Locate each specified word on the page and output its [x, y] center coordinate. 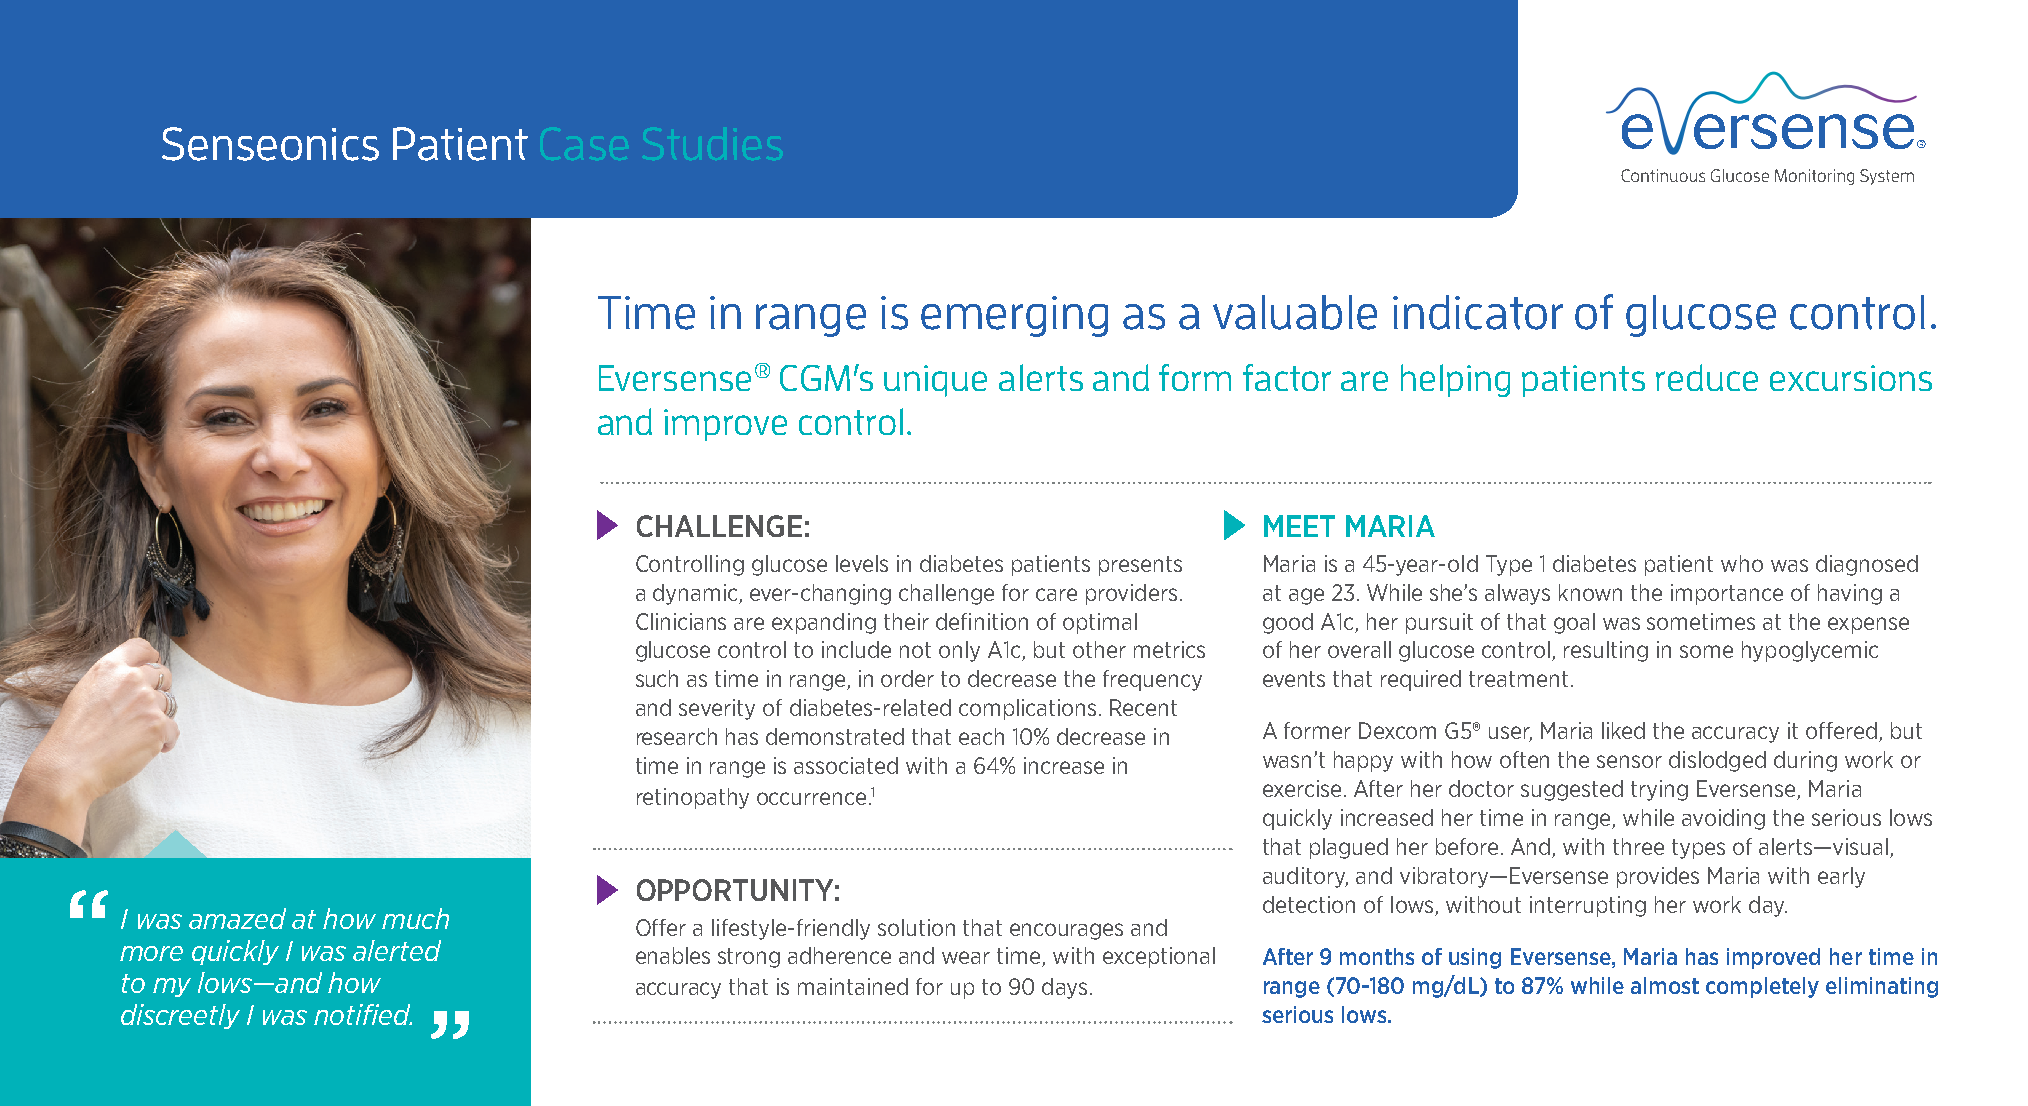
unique [935, 381]
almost [1665, 985]
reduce [1707, 377]
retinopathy [693, 798]
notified [363, 1014]
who [1742, 563]
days [1064, 988]
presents [1140, 566]
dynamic [696, 594]
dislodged [1717, 761]
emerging [1014, 316]
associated [846, 765]
